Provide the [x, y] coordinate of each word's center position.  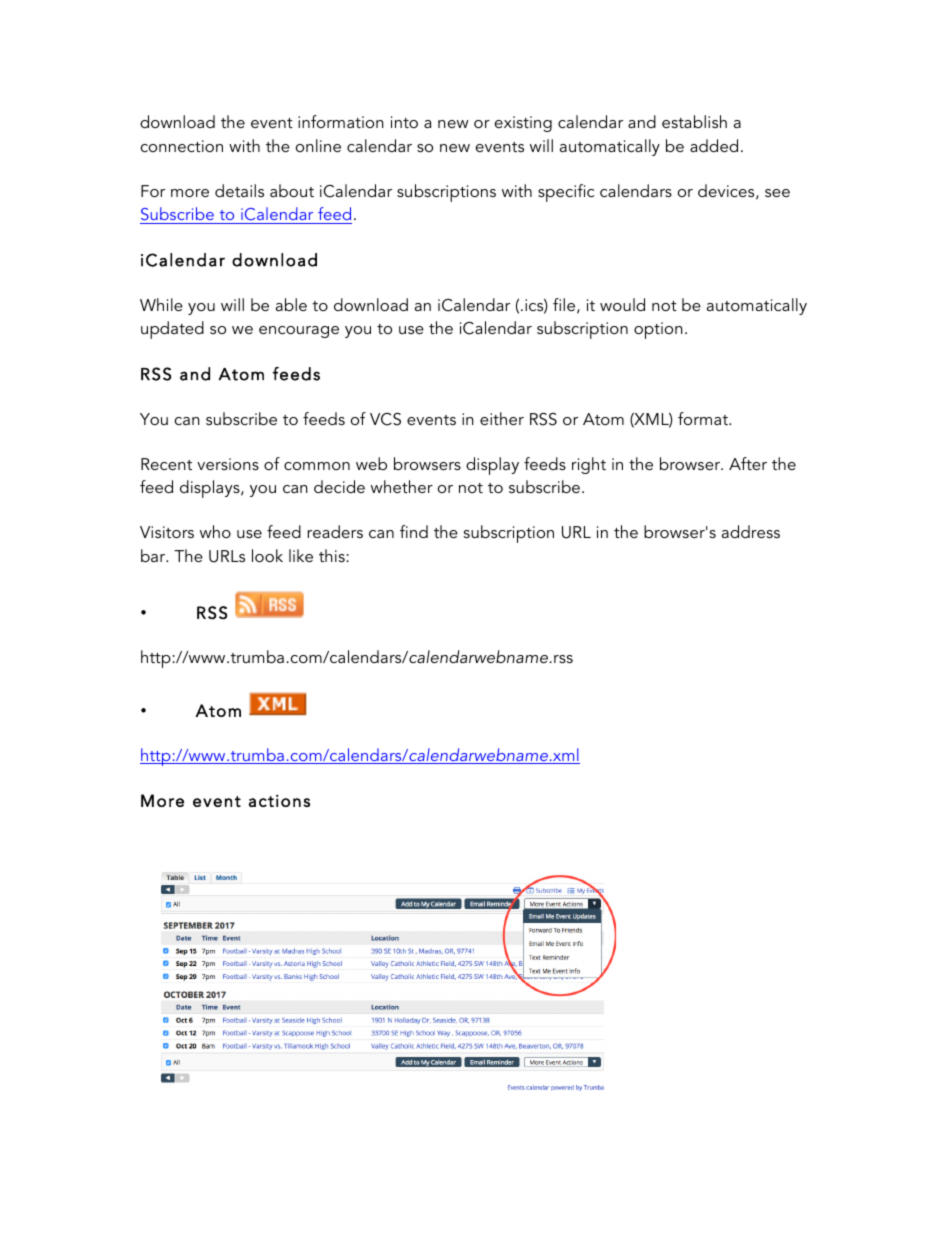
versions [228, 464]
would [622, 304]
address [751, 531]
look [267, 555]
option [658, 330]
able [291, 304]
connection [182, 146]
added [714, 145]
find [414, 531]
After [748, 463]
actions [279, 801]
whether [402, 486]
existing [523, 124]
